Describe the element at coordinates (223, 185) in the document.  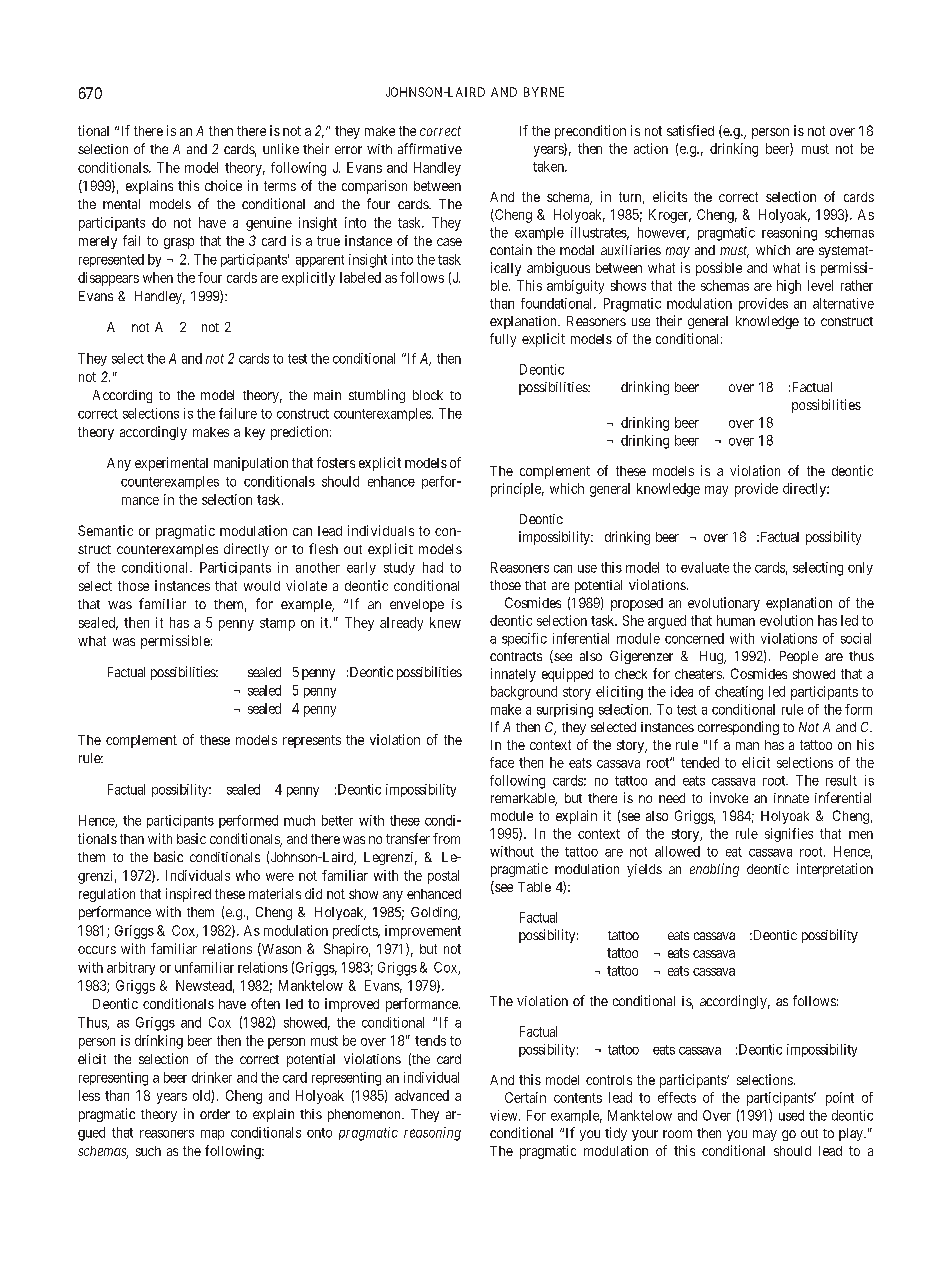
I see `choice` at that location.
